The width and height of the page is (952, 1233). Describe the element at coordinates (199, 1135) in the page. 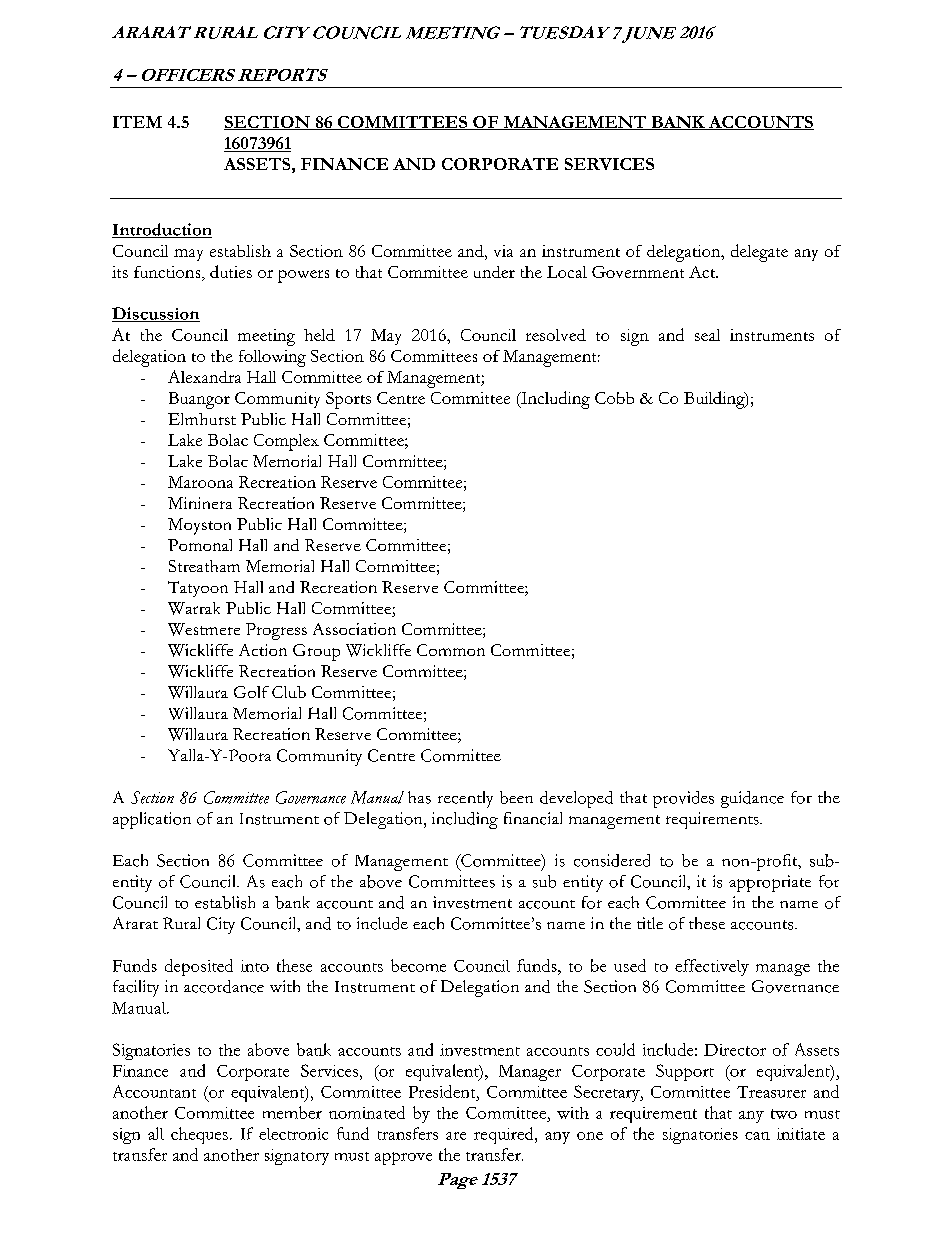

I see `cheques` at that location.
